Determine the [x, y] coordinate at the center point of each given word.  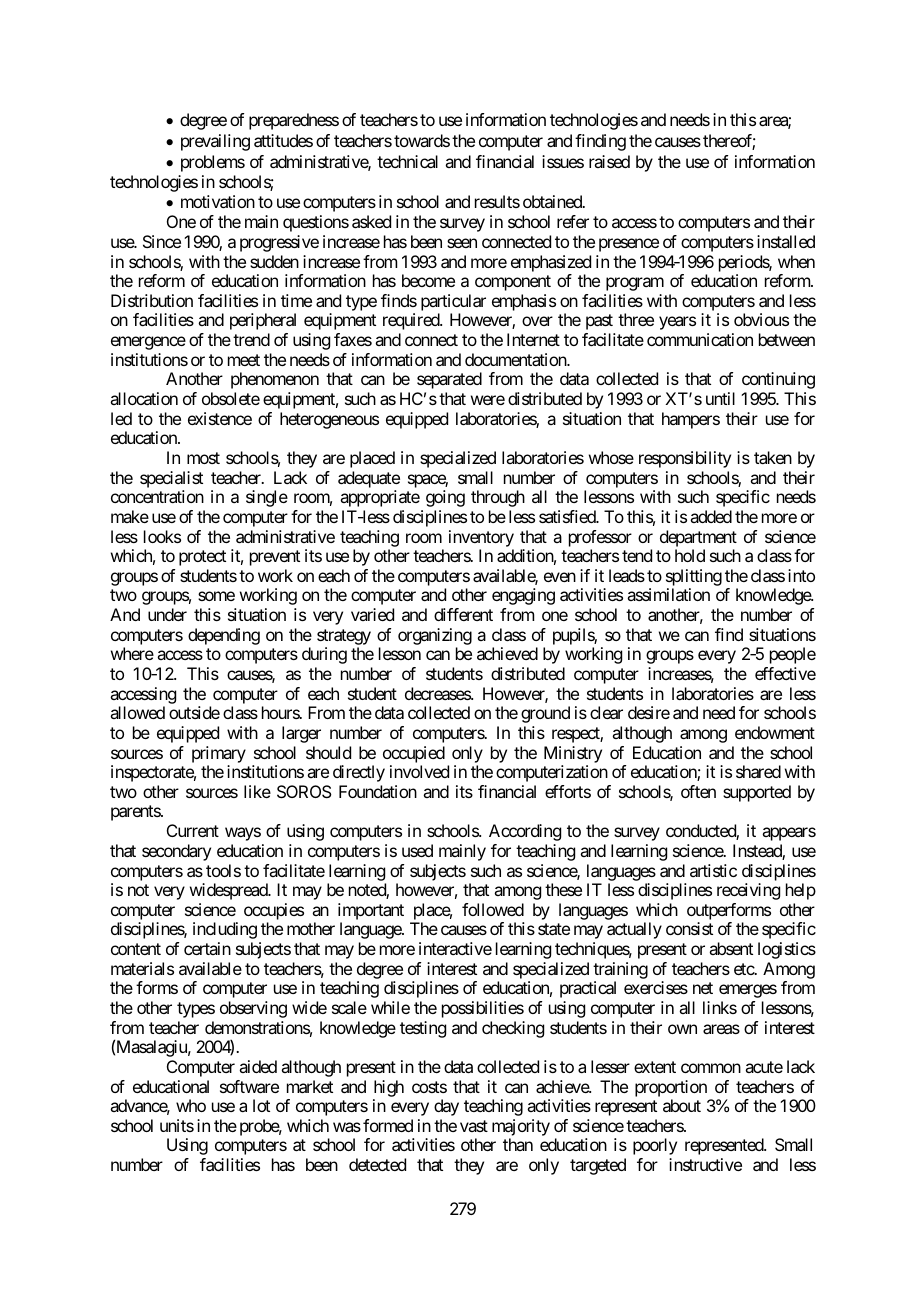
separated [449, 380]
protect [202, 558]
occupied [414, 754]
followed [493, 909]
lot [261, 1105]
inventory [481, 538]
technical [407, 161]
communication [700, 339]
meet [244, 360]
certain [207, 948]
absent [731, 948]
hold [690, 555]
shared [758, 771]
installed [786, 241]
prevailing [215, 142]
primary [219, 754]
